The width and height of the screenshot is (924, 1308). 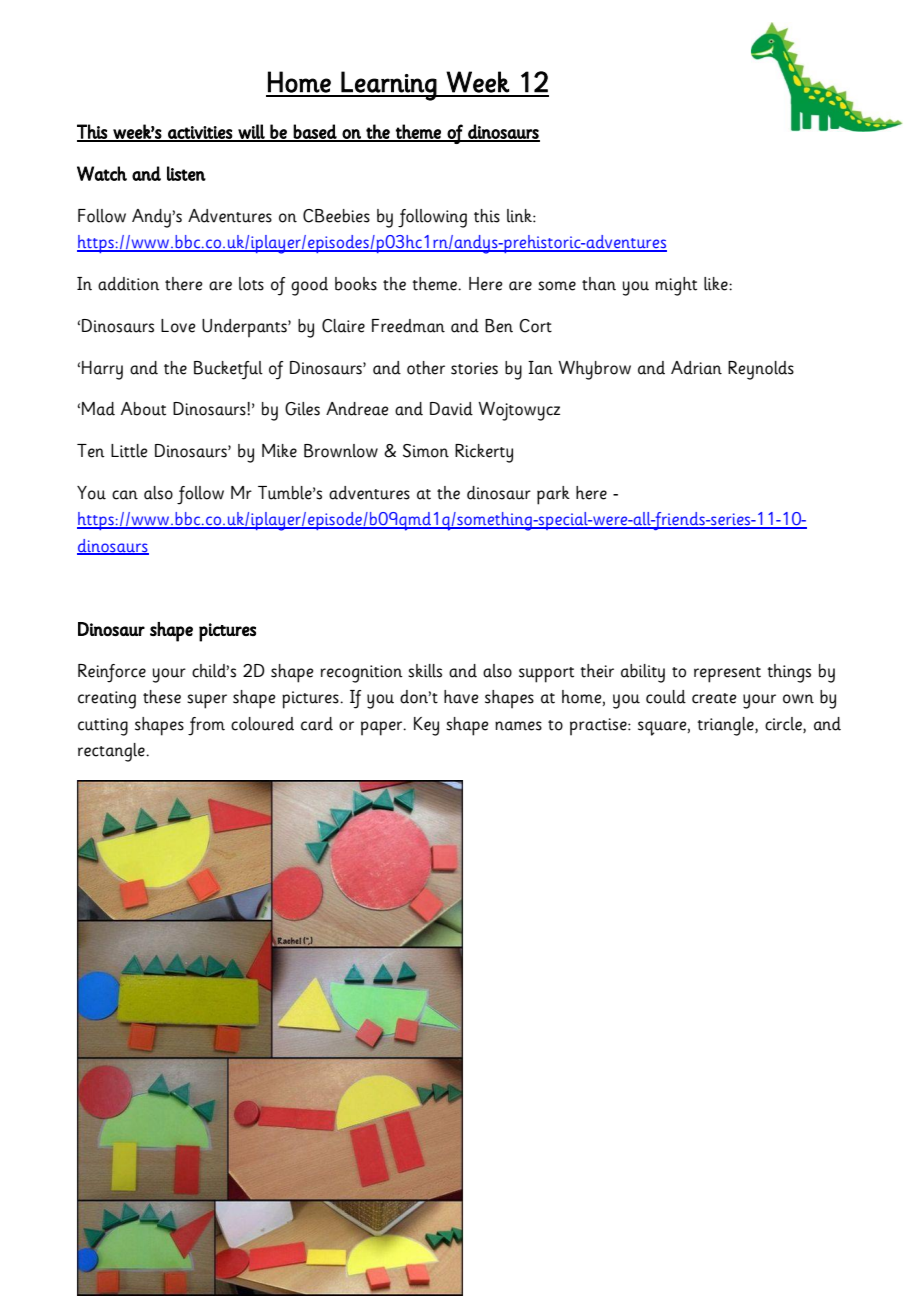 What do you see at coordinates (200, 133) in the screenshot?
I see `activities` at bounding box center [200, 133].
